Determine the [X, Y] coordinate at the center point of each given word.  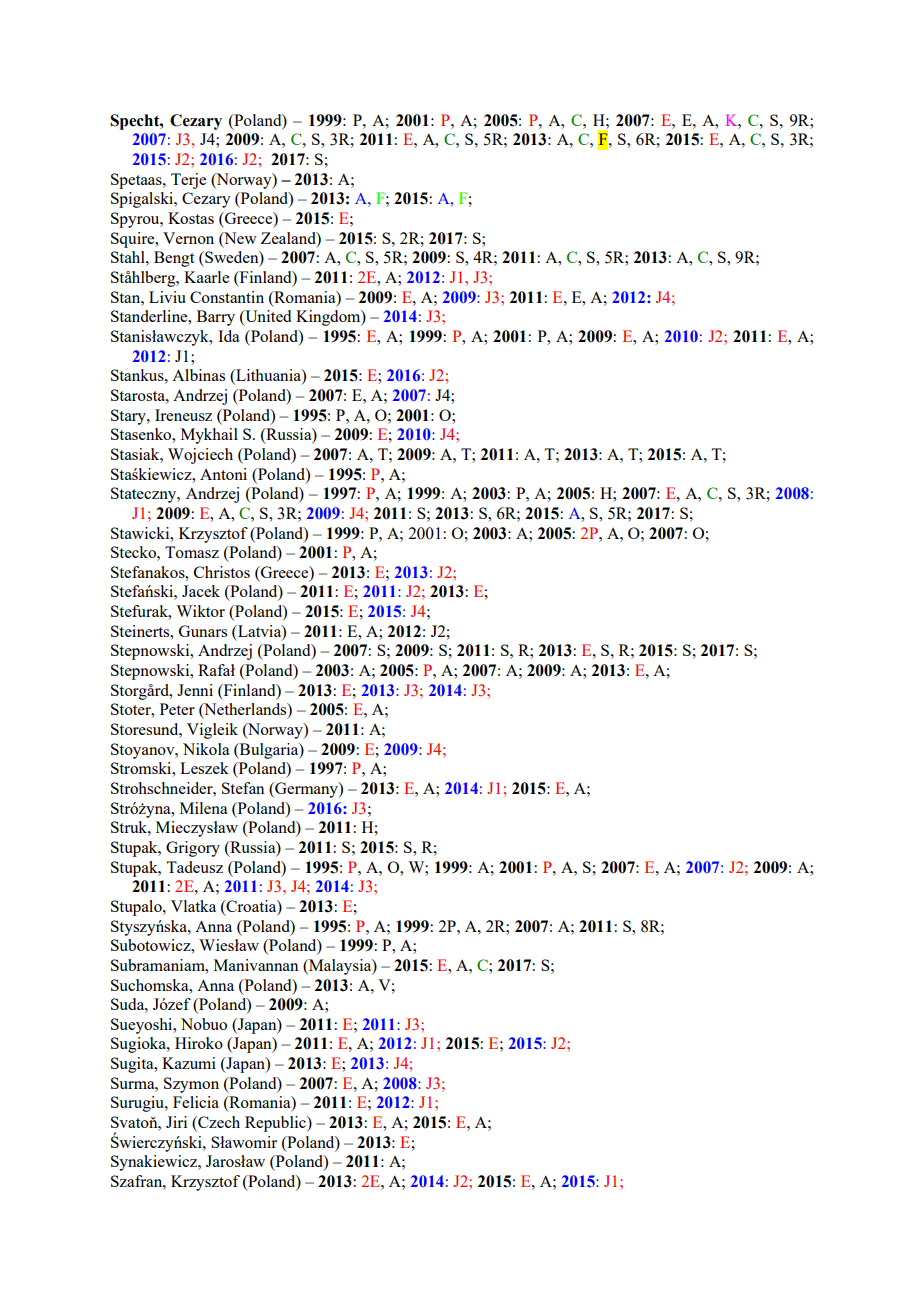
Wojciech [200, 456]
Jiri [176, 1122]
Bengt [174, 259]
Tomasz [192, 552]
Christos [222, 572]
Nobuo [204, 1024]
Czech [218, 1123]
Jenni [195, 690]
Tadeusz [194, 867]
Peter [177, 709]
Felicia [196, 1102]
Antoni [223, 474]
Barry [216, 318]
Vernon [188, 238]
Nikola [206, 749]
